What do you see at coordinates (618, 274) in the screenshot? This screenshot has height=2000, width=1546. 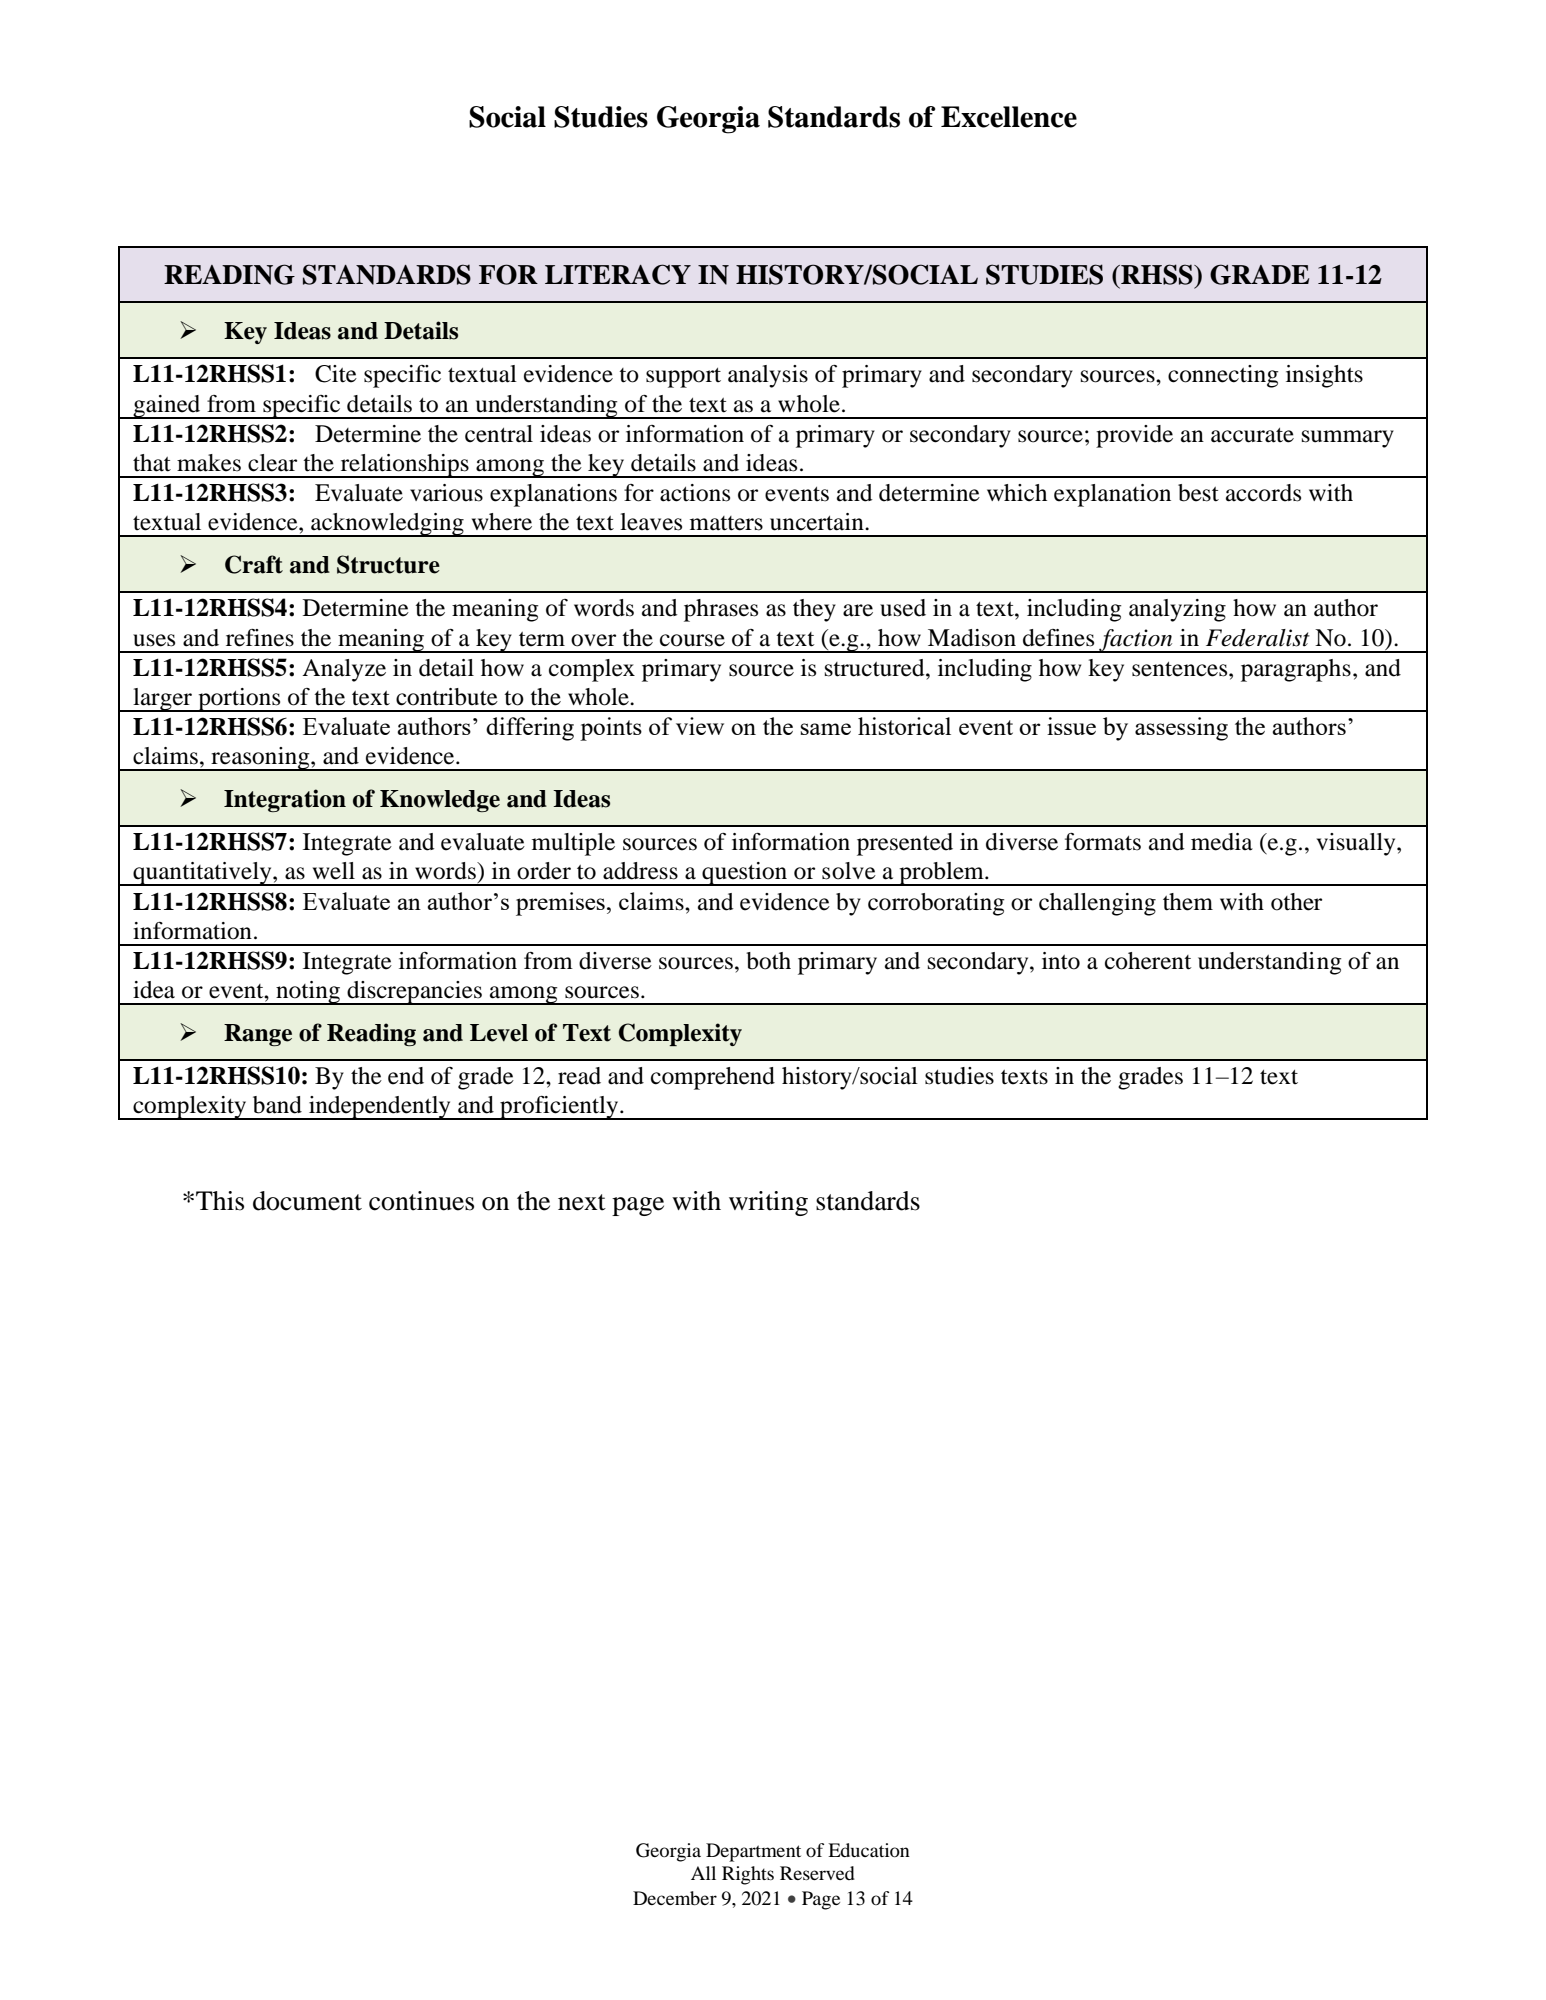 I see `LITERACY` at bounding box center [618, 274].
